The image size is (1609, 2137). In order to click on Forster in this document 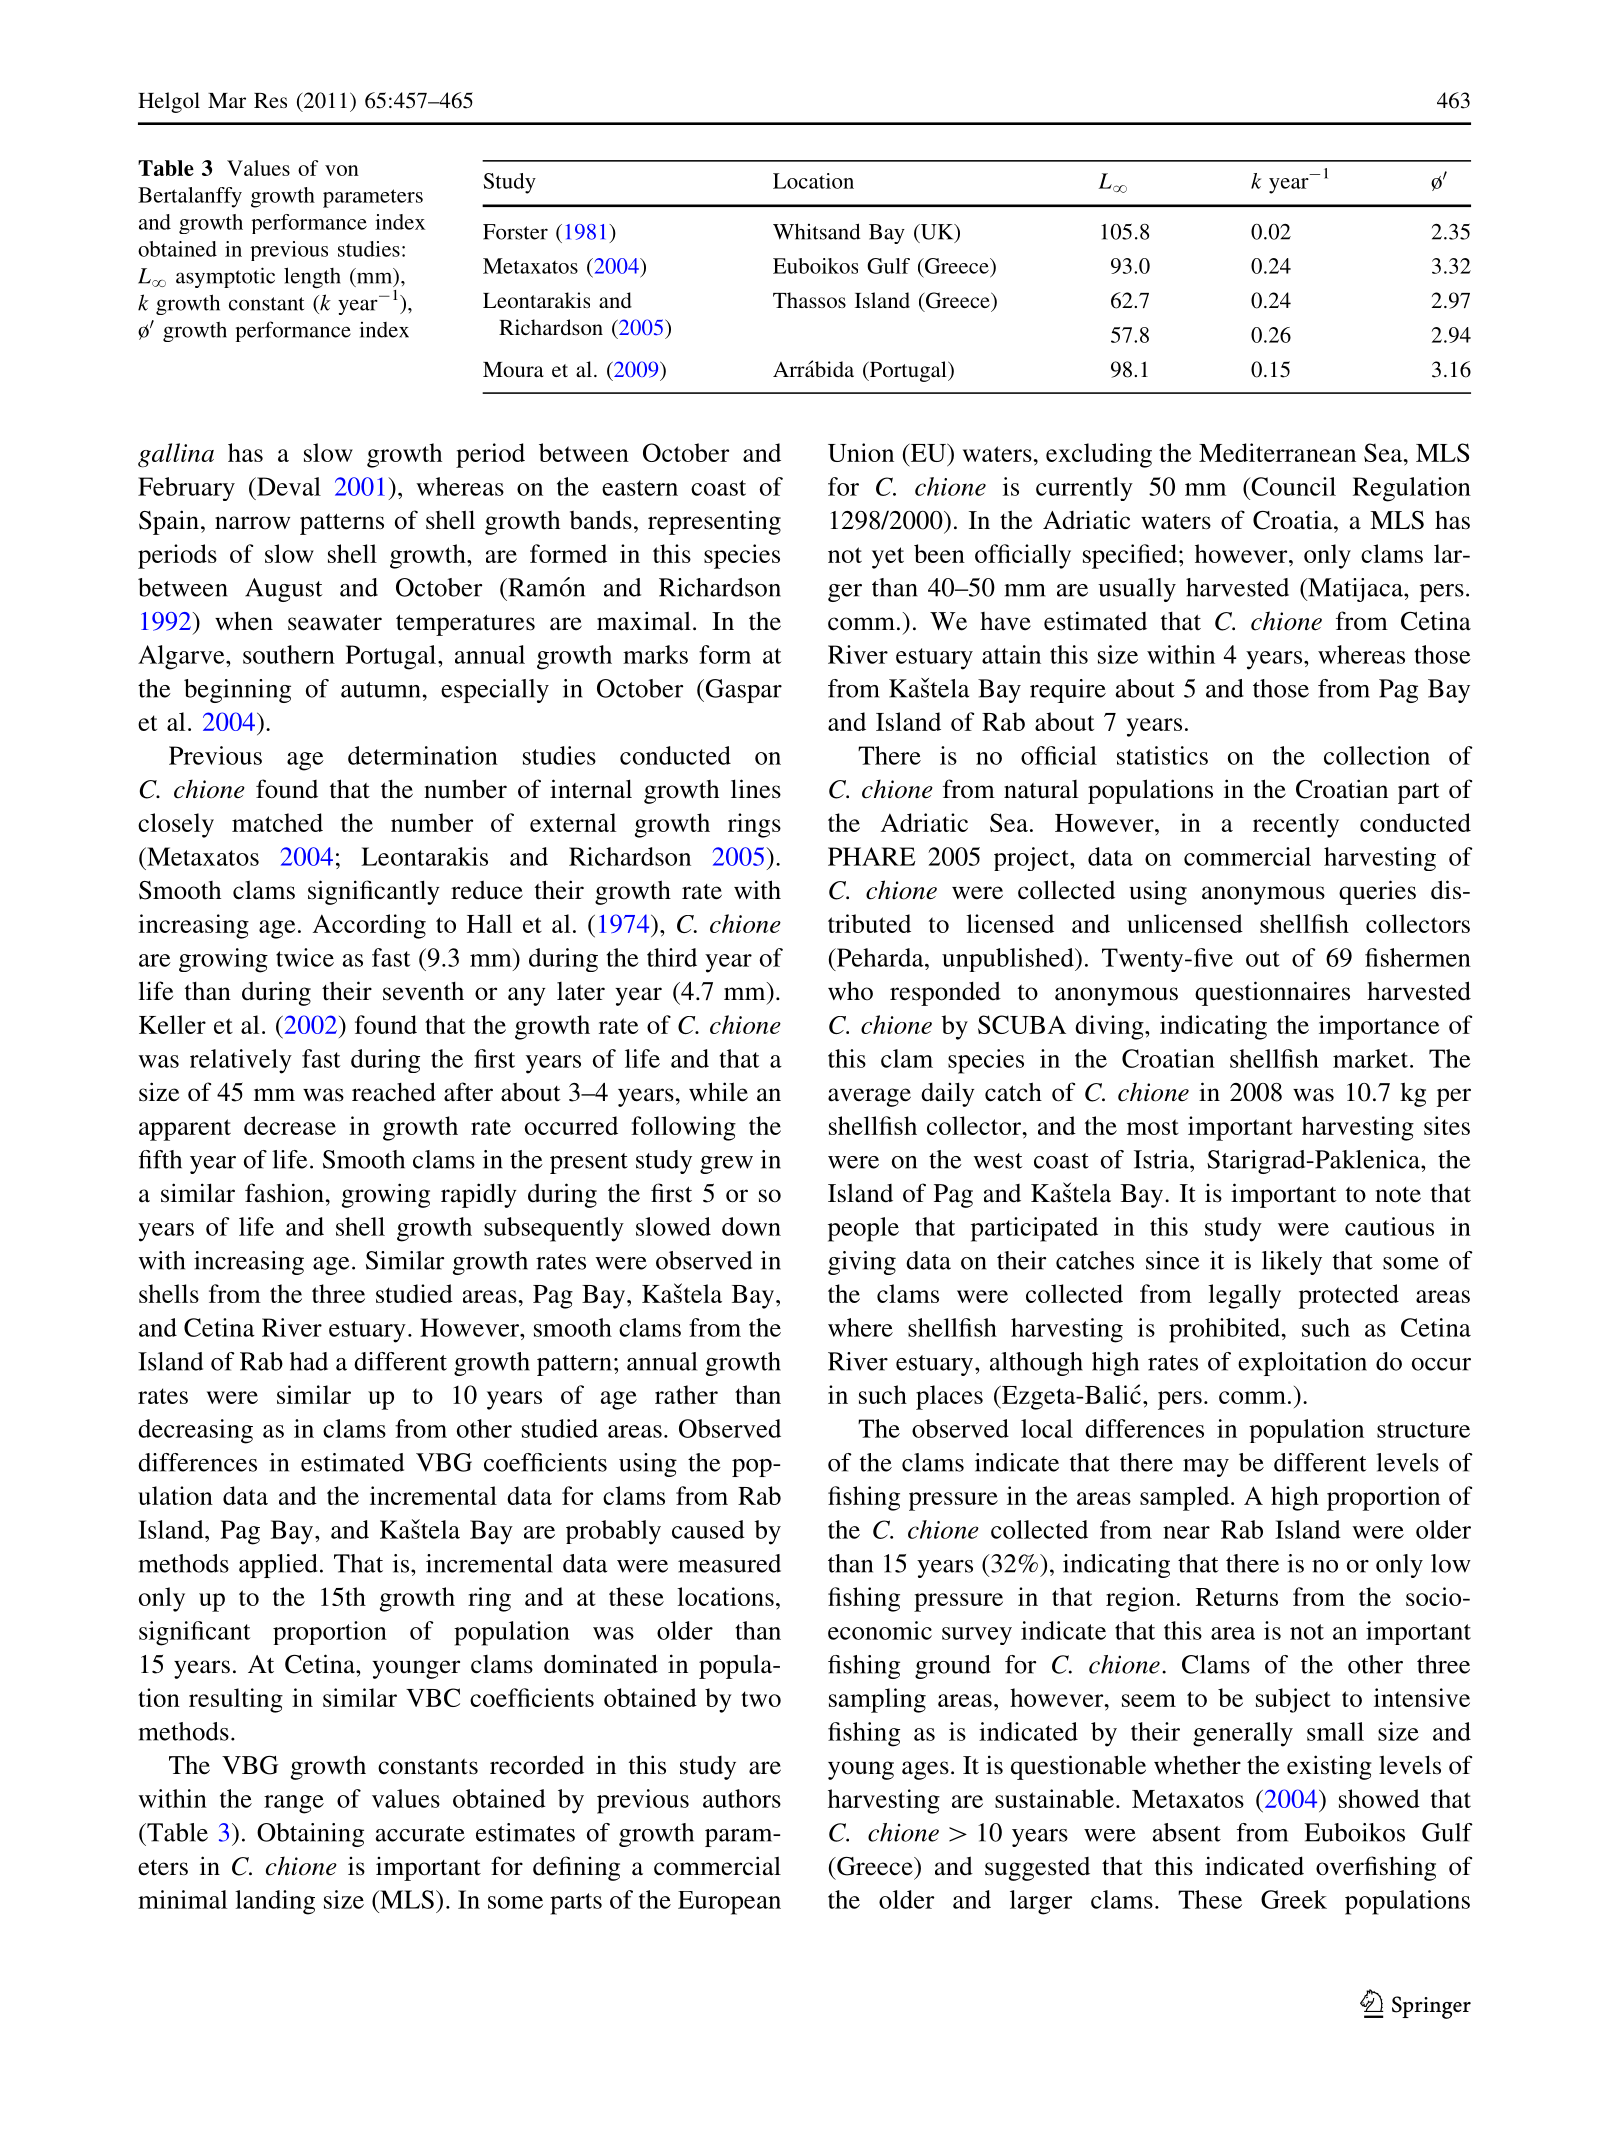, I will do `click(515, 232)`.
